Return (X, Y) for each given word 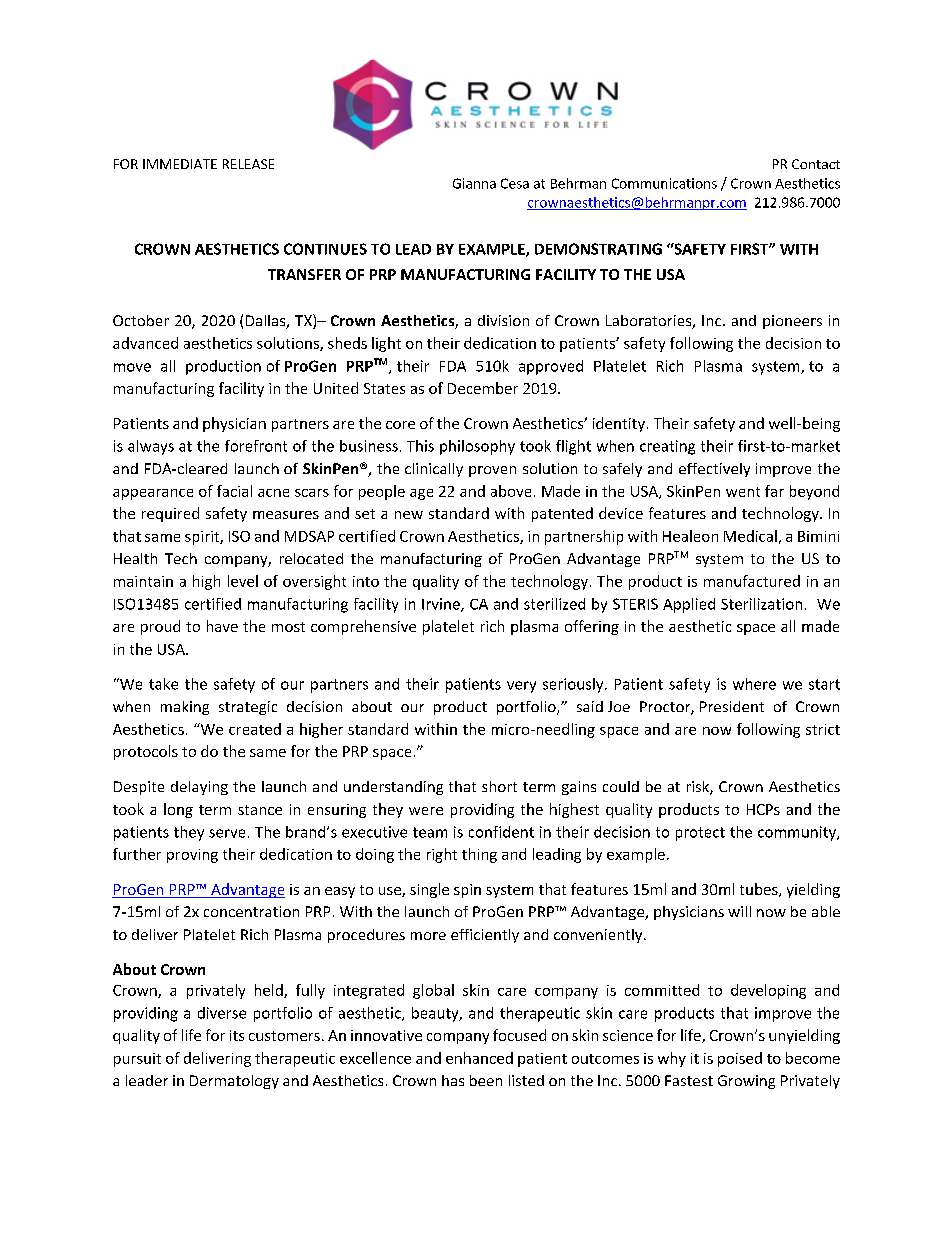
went (743, 492)
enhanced (479, 1058)
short (499, 786)
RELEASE (248, 164)
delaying (199, 788)
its (237, 1035)
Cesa (515, 183)
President (732, 706)
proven (492, 471)
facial (234, 491)
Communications (664, 183)
